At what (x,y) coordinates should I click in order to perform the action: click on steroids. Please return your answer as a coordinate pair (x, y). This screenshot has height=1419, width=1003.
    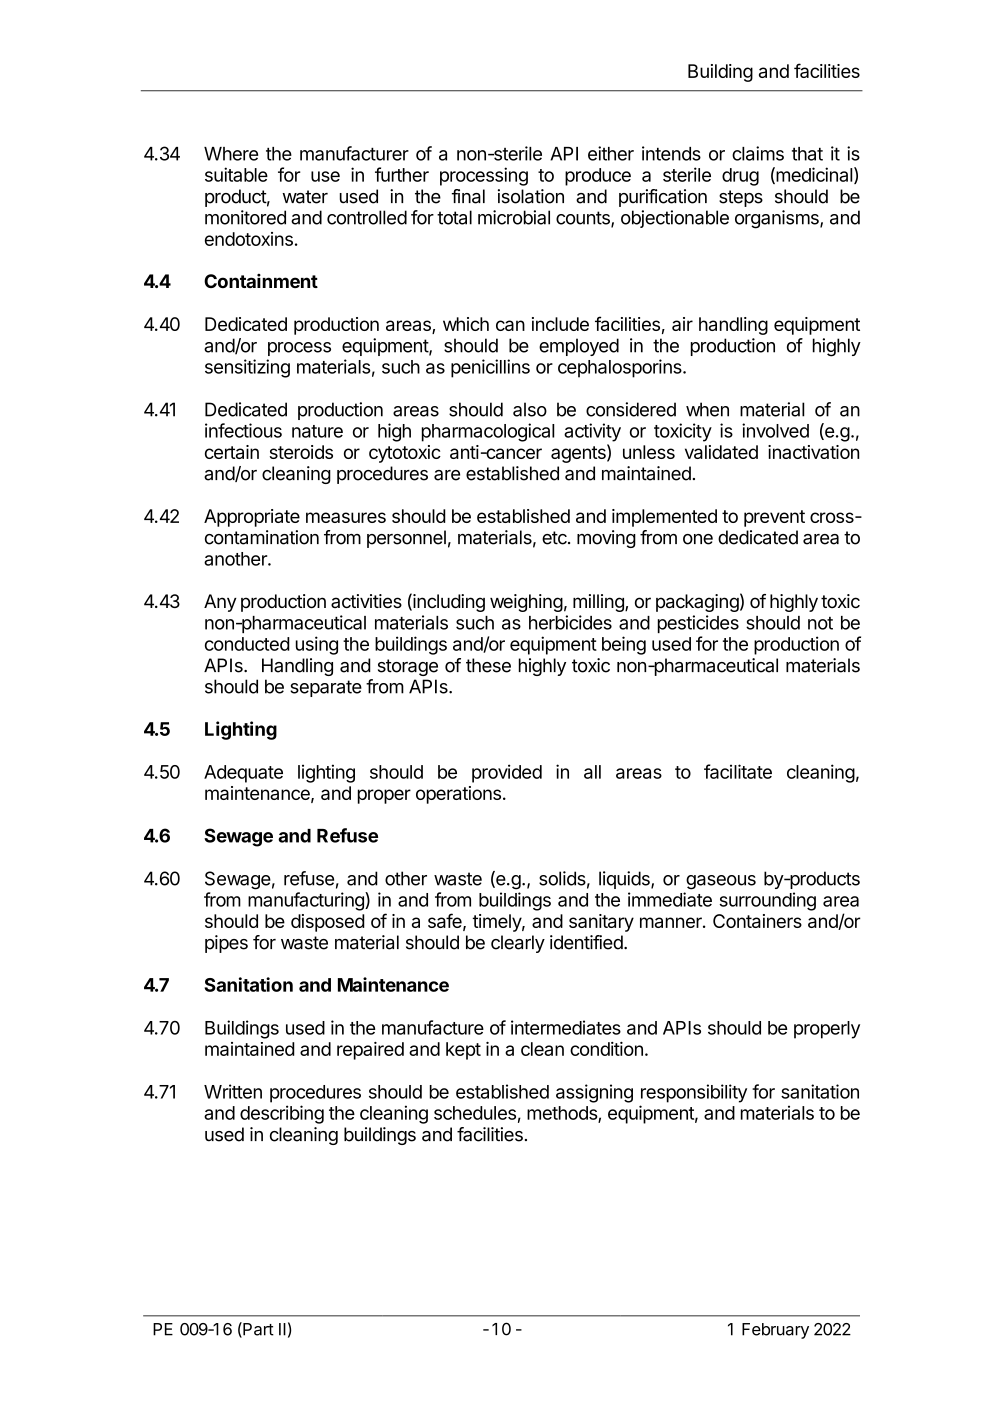
    Looking at the image, I should click on (301, 452).
